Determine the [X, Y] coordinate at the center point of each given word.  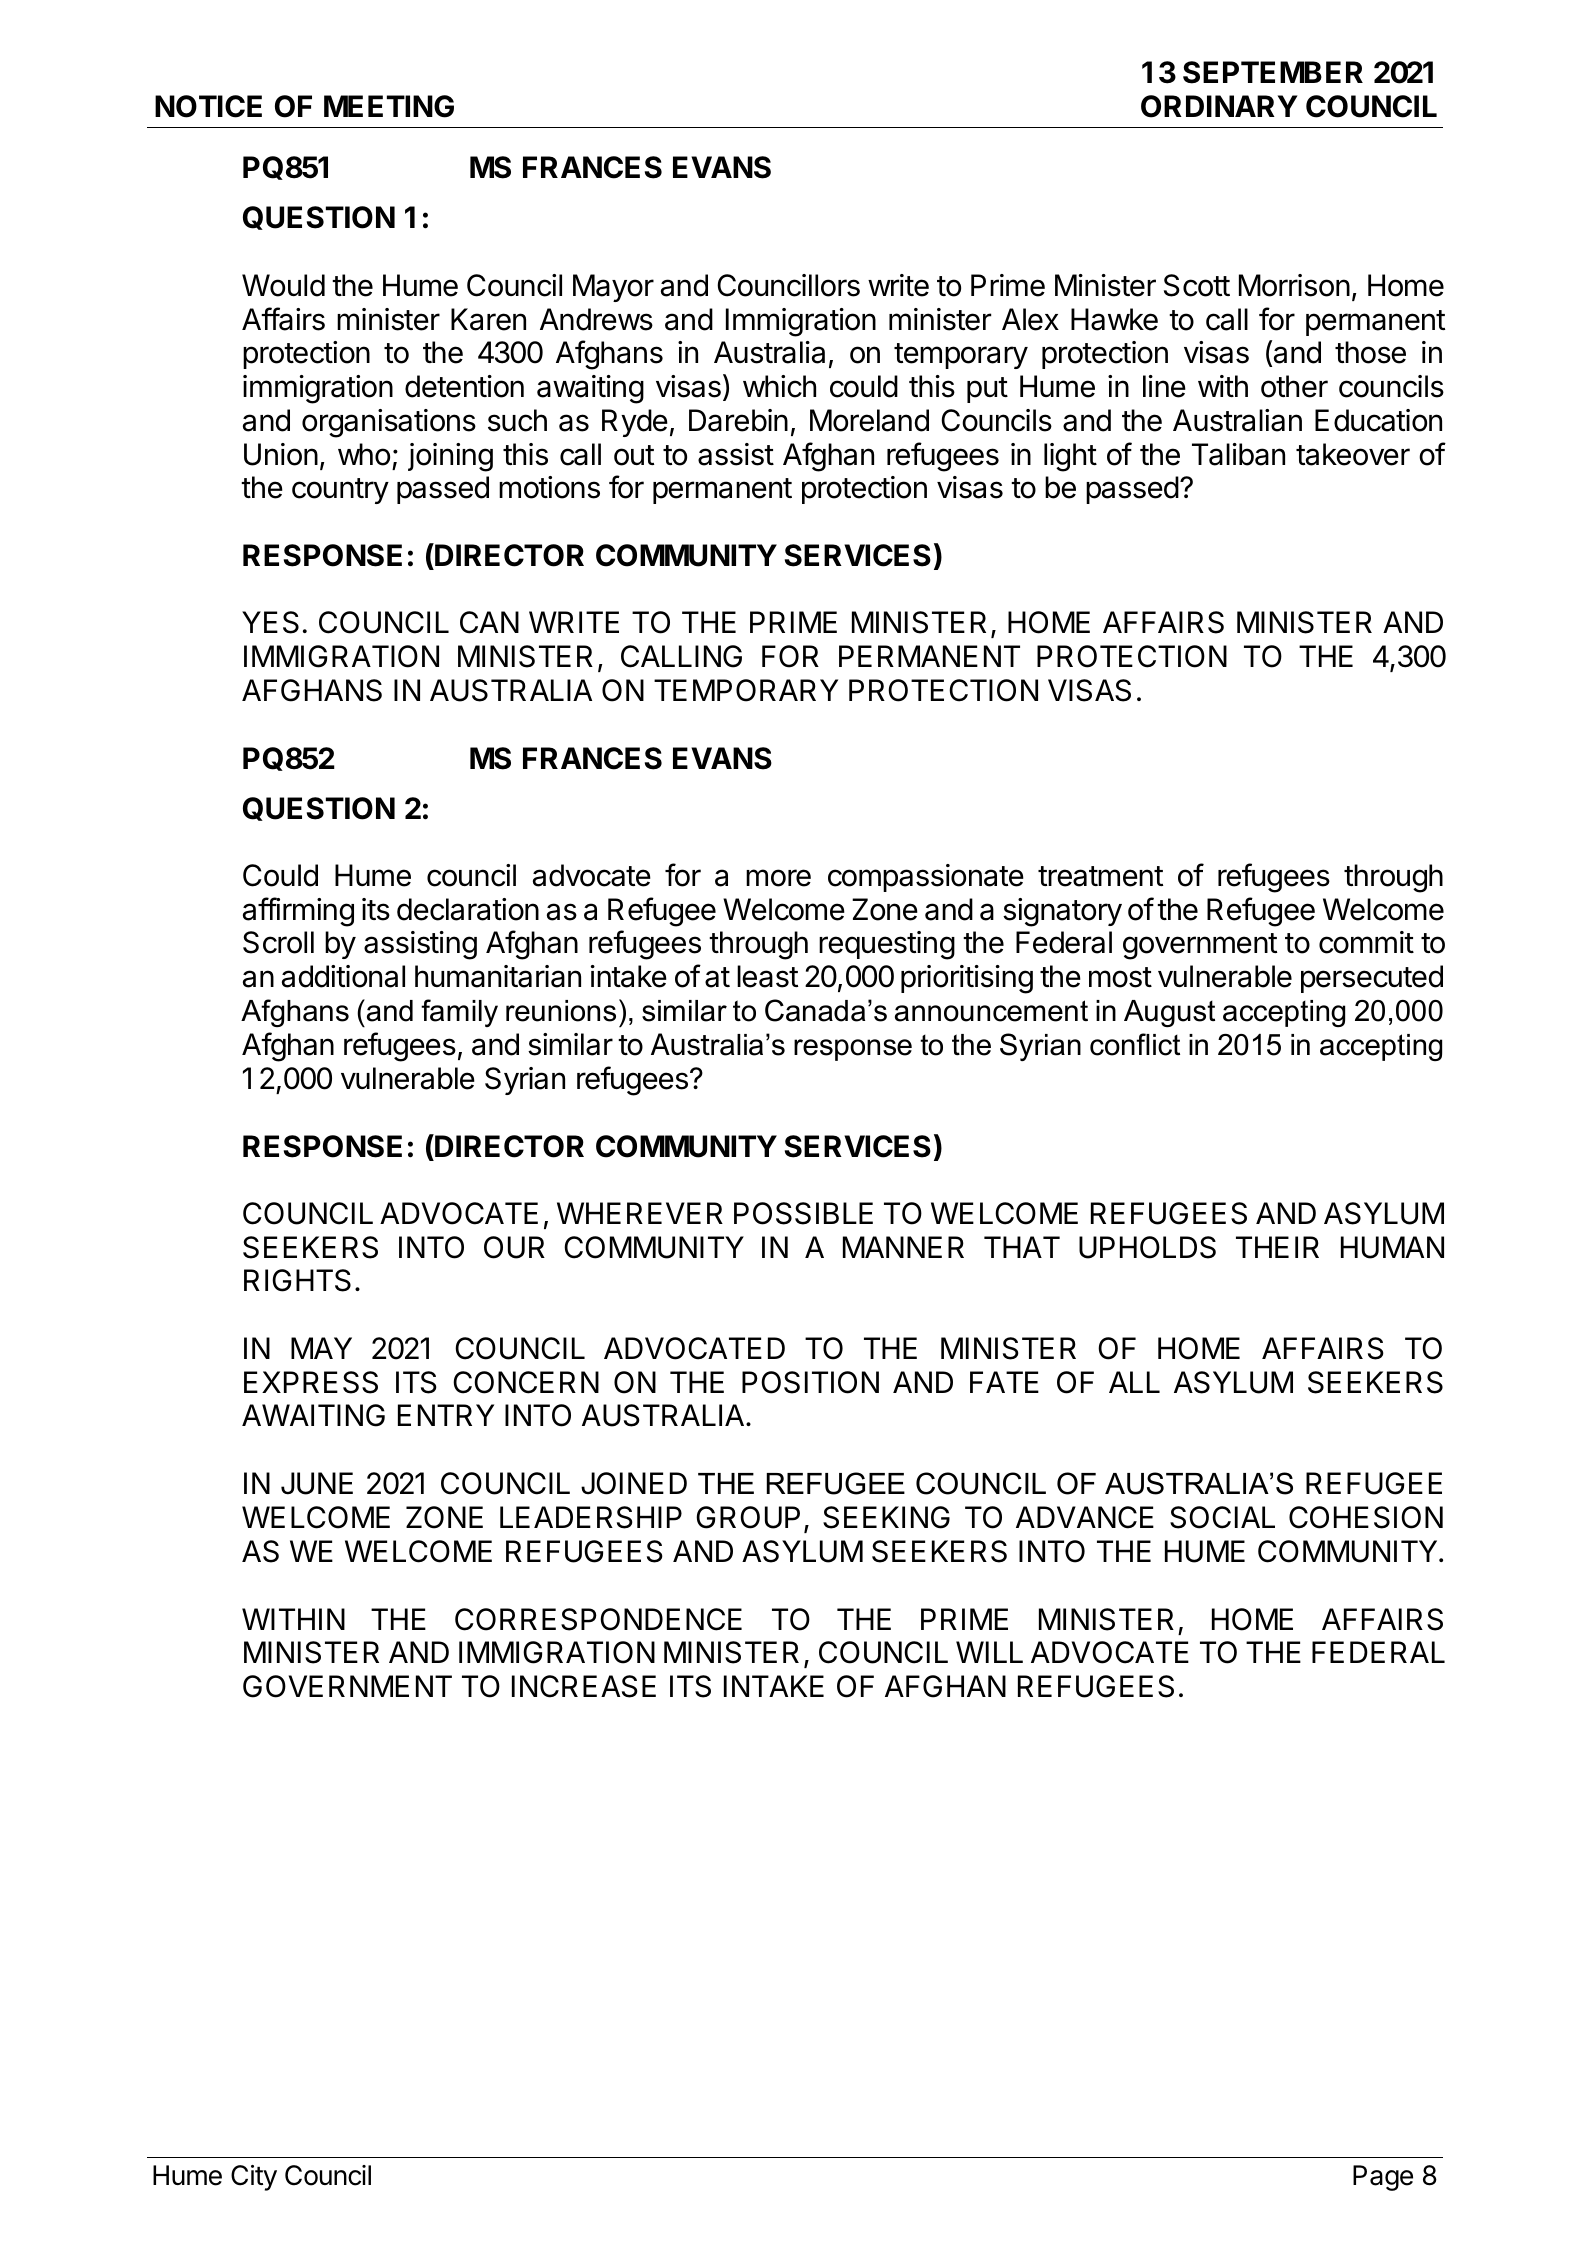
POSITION [810, 1382]
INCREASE [584, 1686]
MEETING [389, 106]
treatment [1100, 876]
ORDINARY [1219, 106]
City [254, 2178]
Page [1383, 2178]
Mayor [613, 288]
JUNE [317, 1483]
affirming [298, 912]
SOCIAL [1222, 1517]
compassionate [926, 878]
